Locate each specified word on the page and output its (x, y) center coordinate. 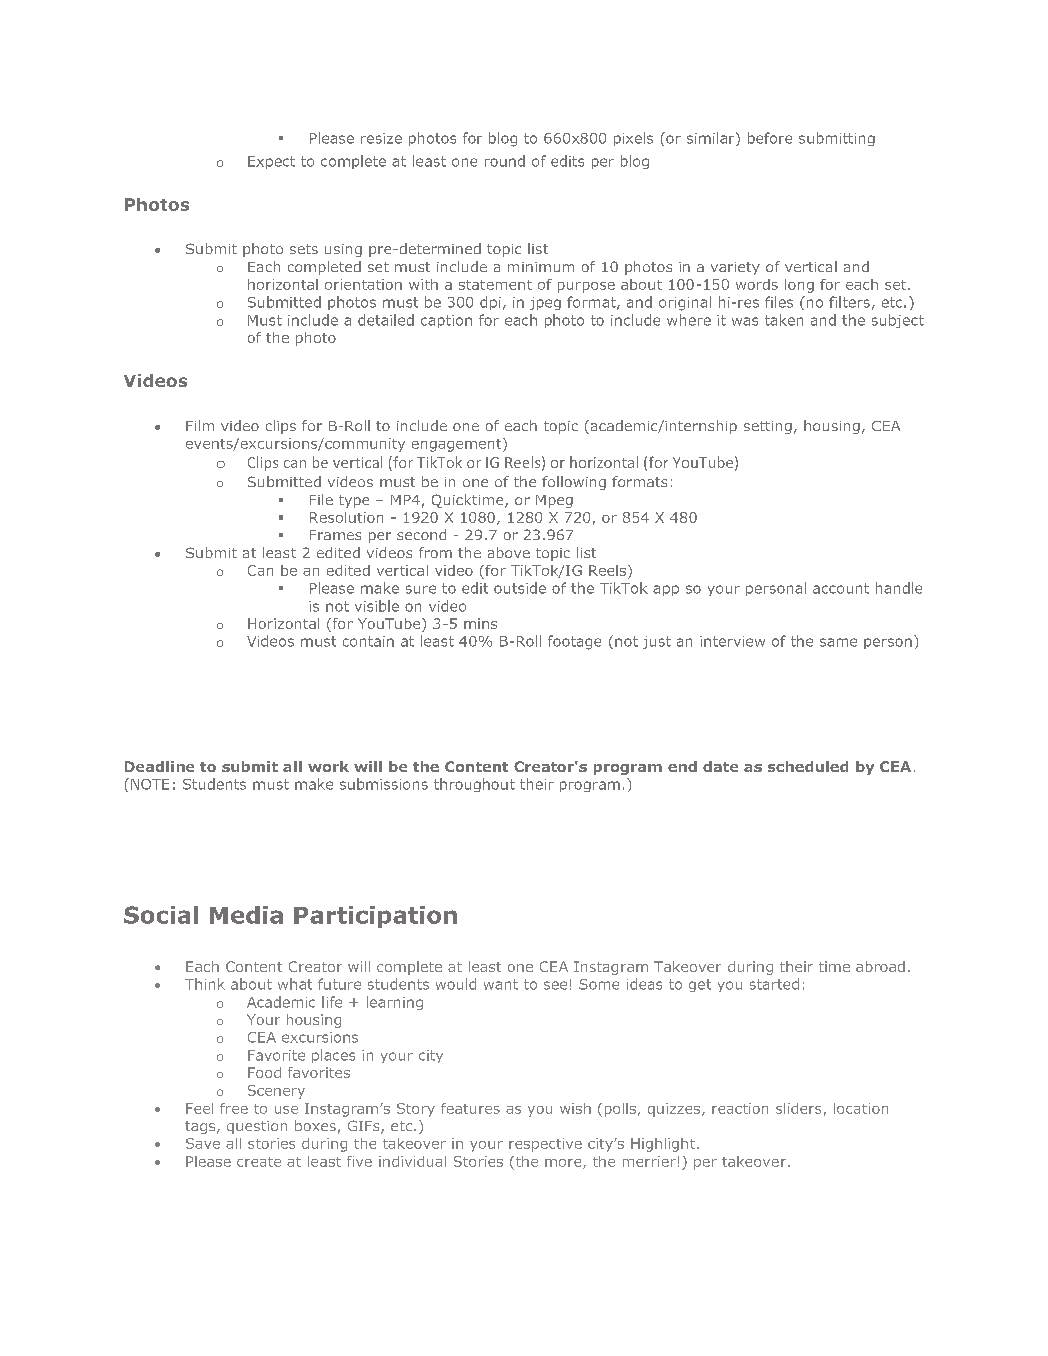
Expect (271, 162)
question (257, 1127)
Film (200, 425)
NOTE (150, 784)
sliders (798, 1108)
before (770, 138)
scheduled (808, 766)
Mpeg (554, 501)
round (505, 161)
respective (545, 1145)
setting (768, 427)
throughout (474, 785)
